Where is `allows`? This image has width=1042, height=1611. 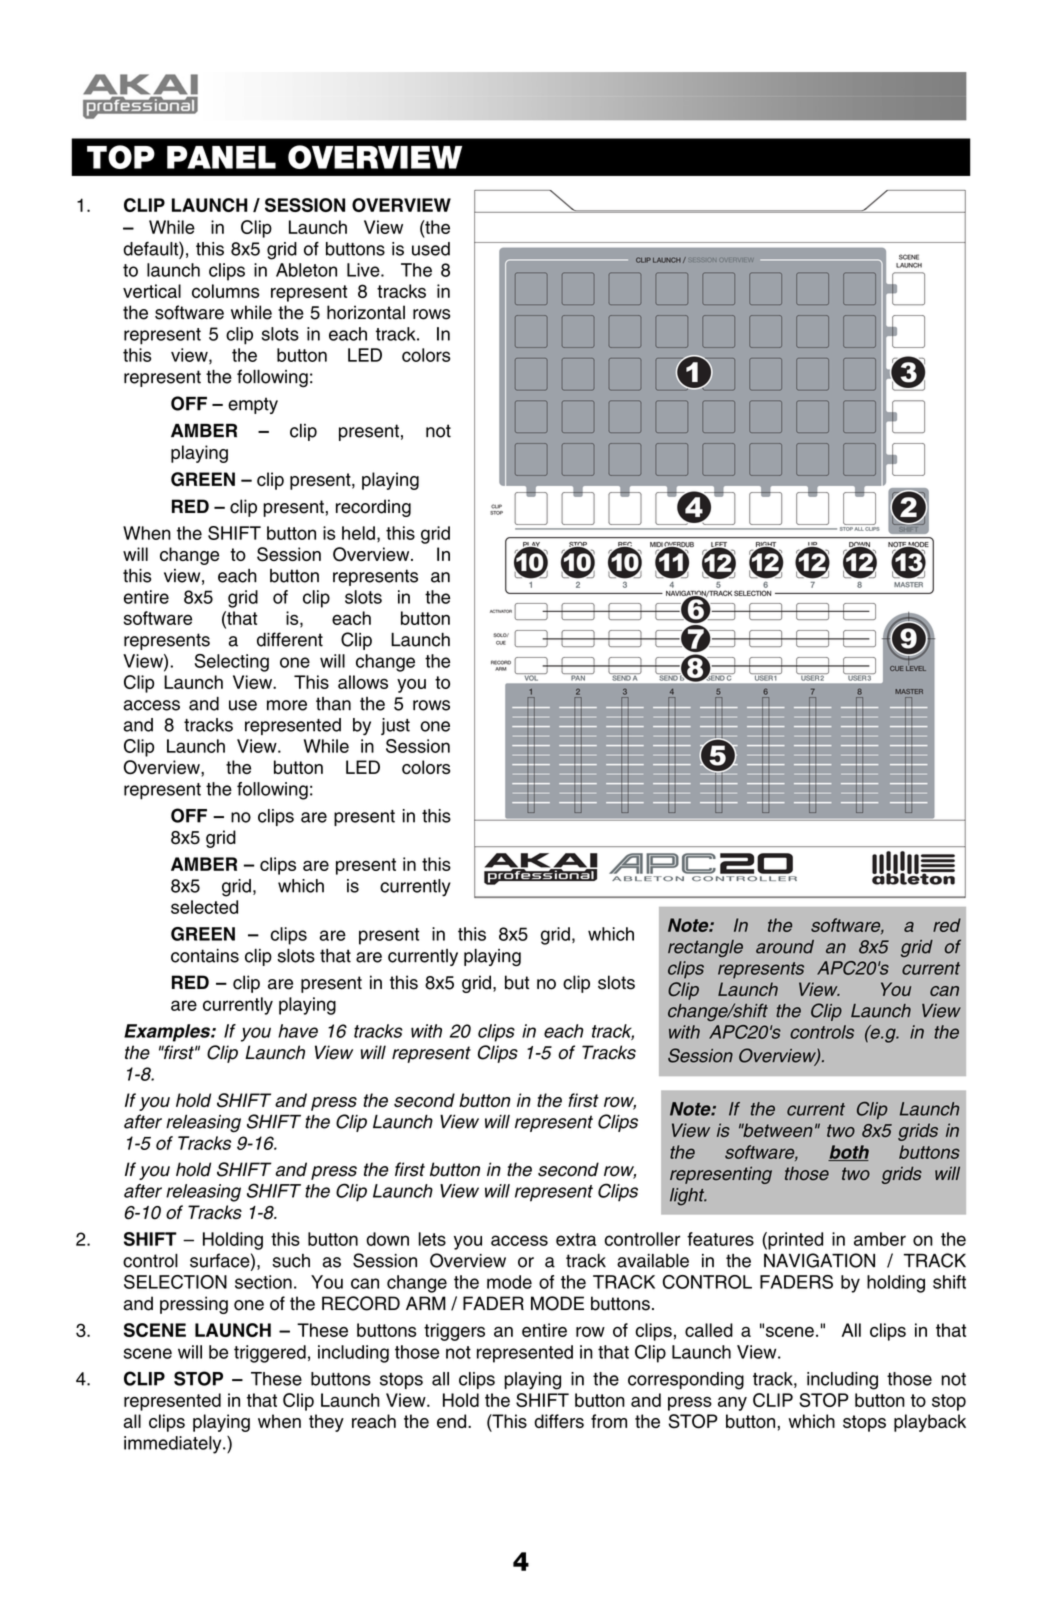 allows is located at coordinates (363, 682).
